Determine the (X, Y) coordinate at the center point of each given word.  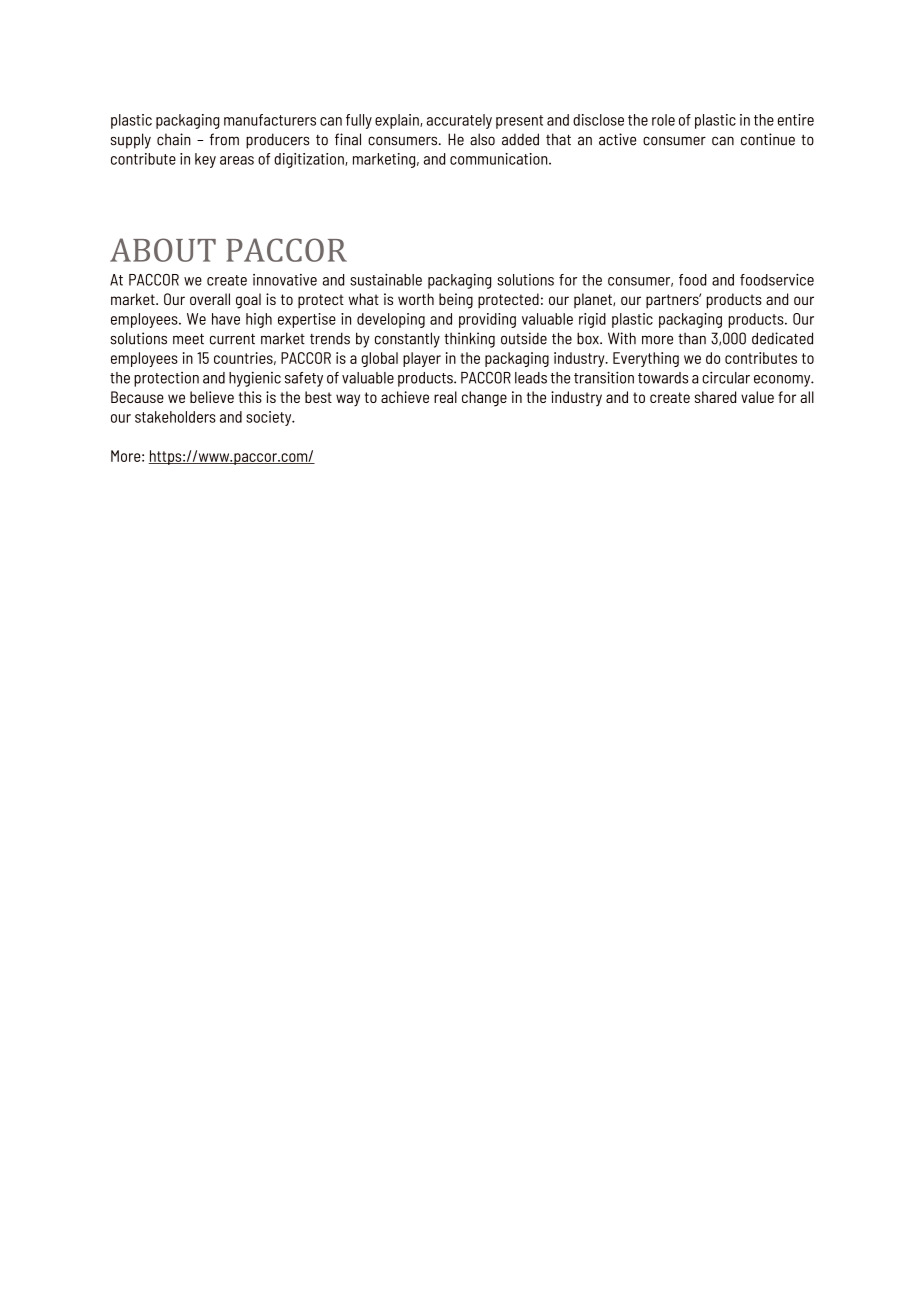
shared (715, 397)
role (663, 120)
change (484, 399)
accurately (459, 121)
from (224, 139)
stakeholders (175, 417)
